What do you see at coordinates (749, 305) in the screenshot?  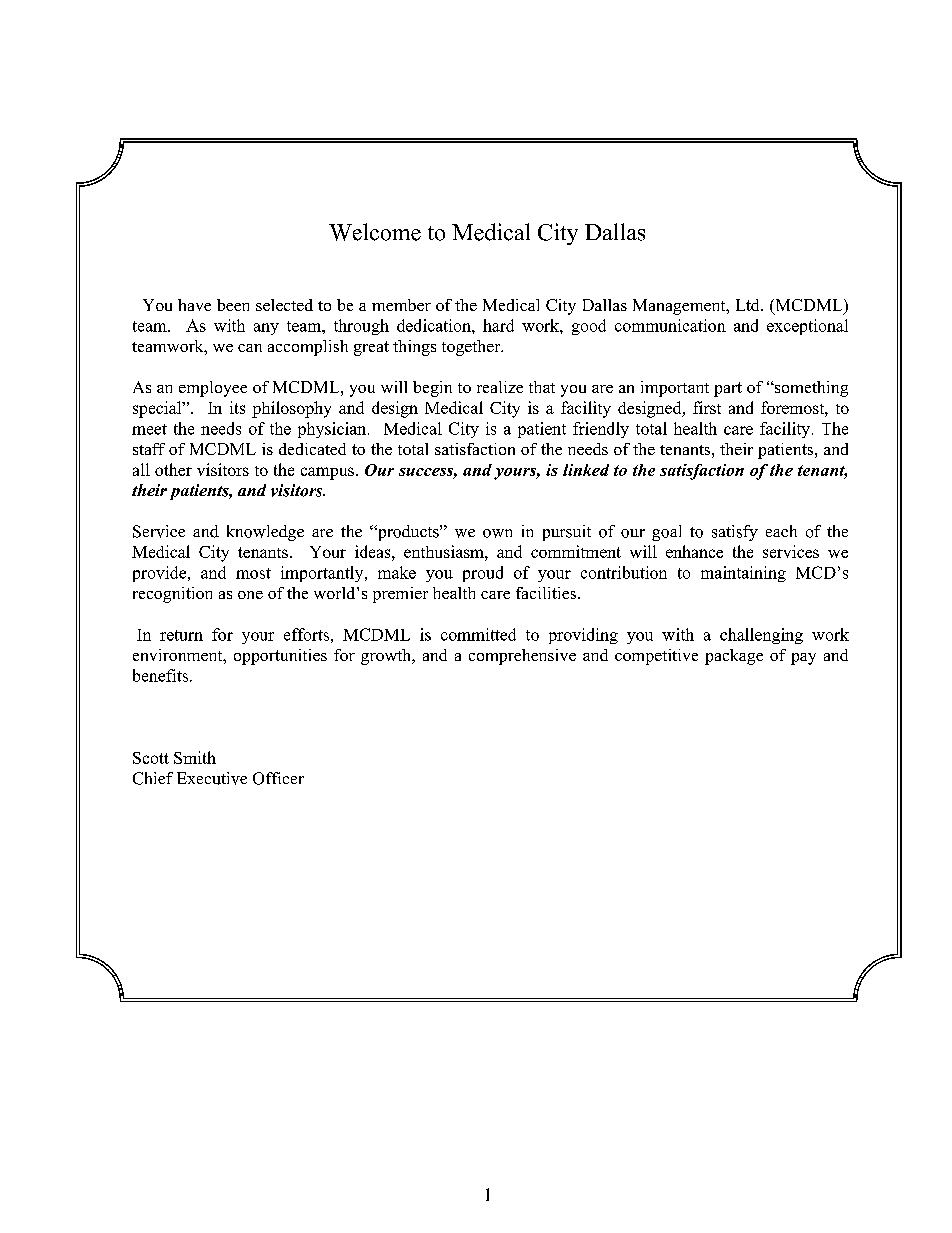 I see `Ltd` at bounding box center [749, 305].
